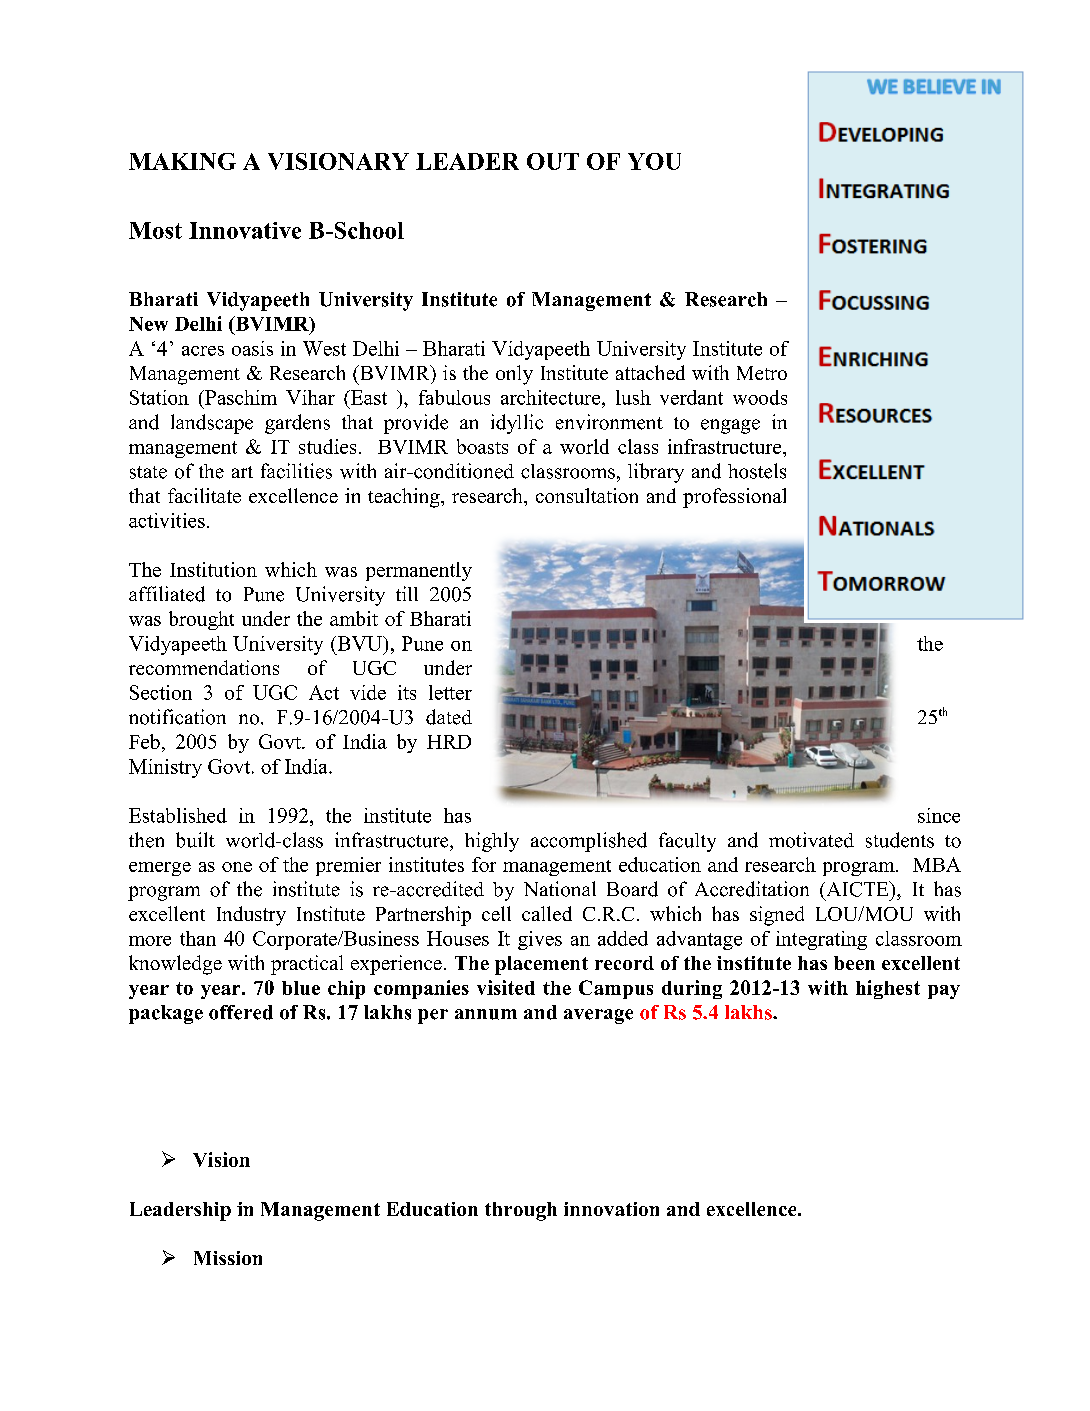  I want to click on YOU, so click(654, 161).
